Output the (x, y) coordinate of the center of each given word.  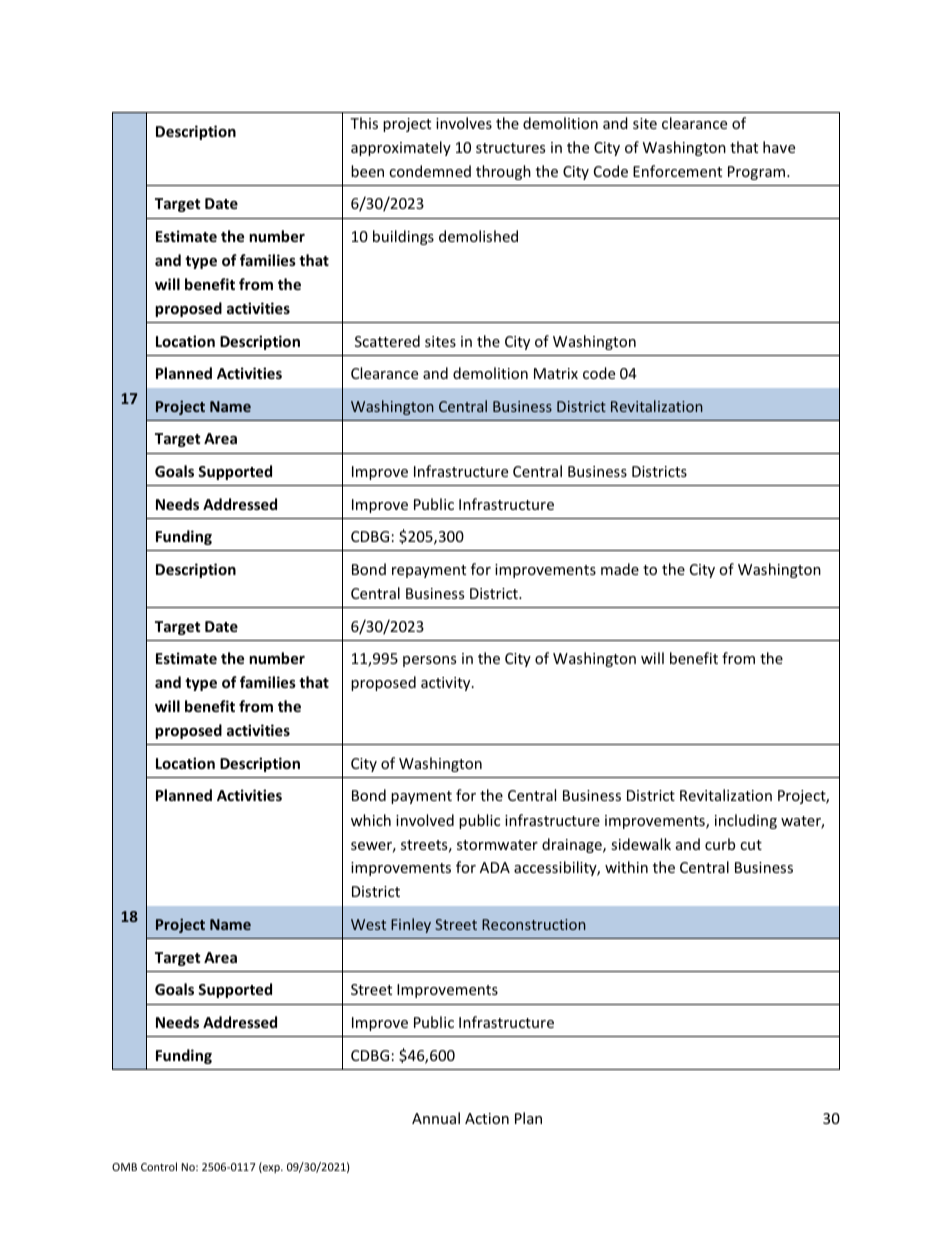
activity (447, 684)
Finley (411, 925)
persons (429, 661)
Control (159, 1166)
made (620, 569)
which (371, 820)
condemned (430, 171)
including (746, 821)
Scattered (387, 341)
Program (758, 173)
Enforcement (677, 171)
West (368, 924)
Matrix (556, 373)
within (626, 867)
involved (425, 820)
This (364, 123)
